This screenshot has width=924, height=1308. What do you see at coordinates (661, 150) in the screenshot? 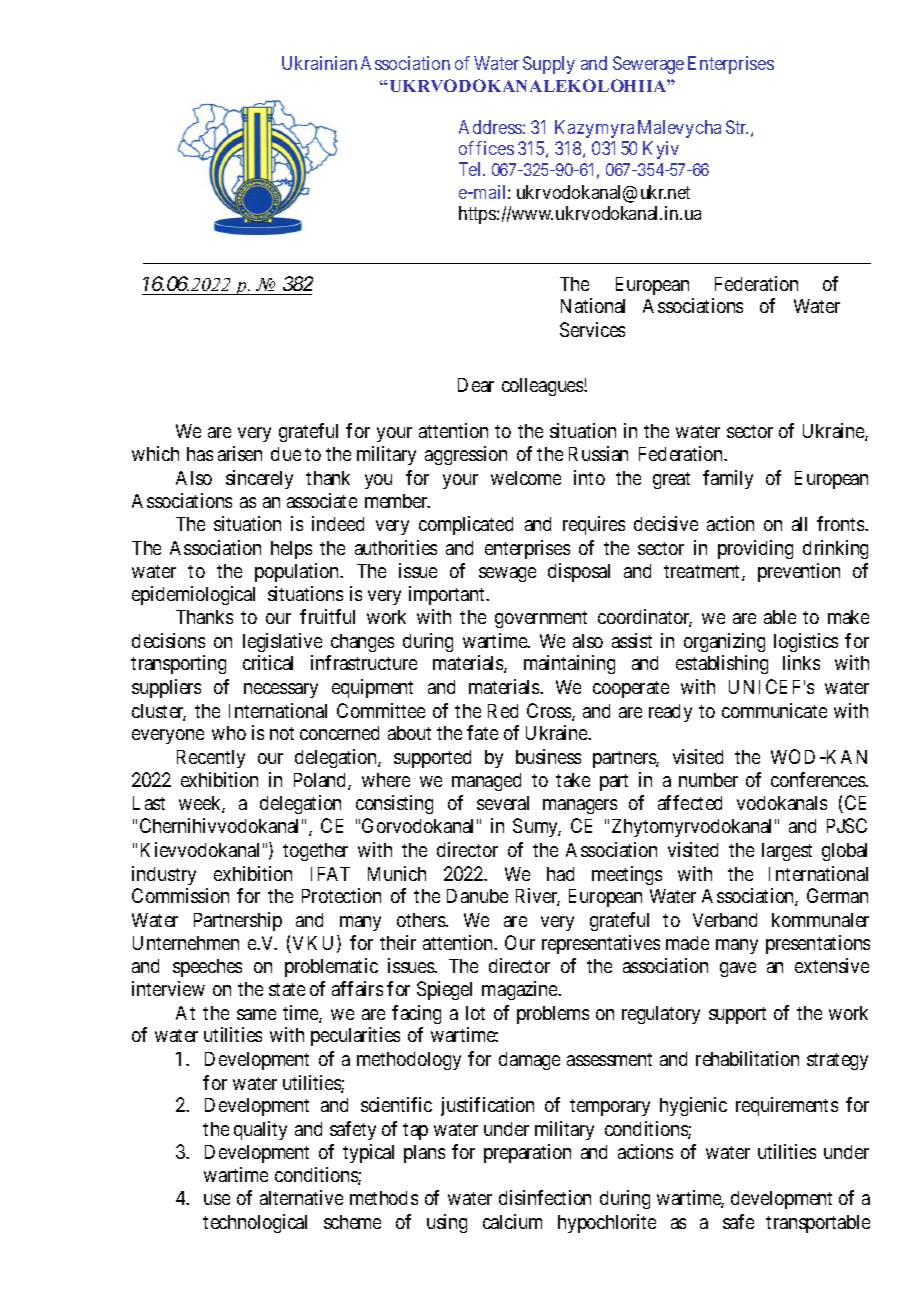
I see `Kyiv` at bounding box center [661, 150].
